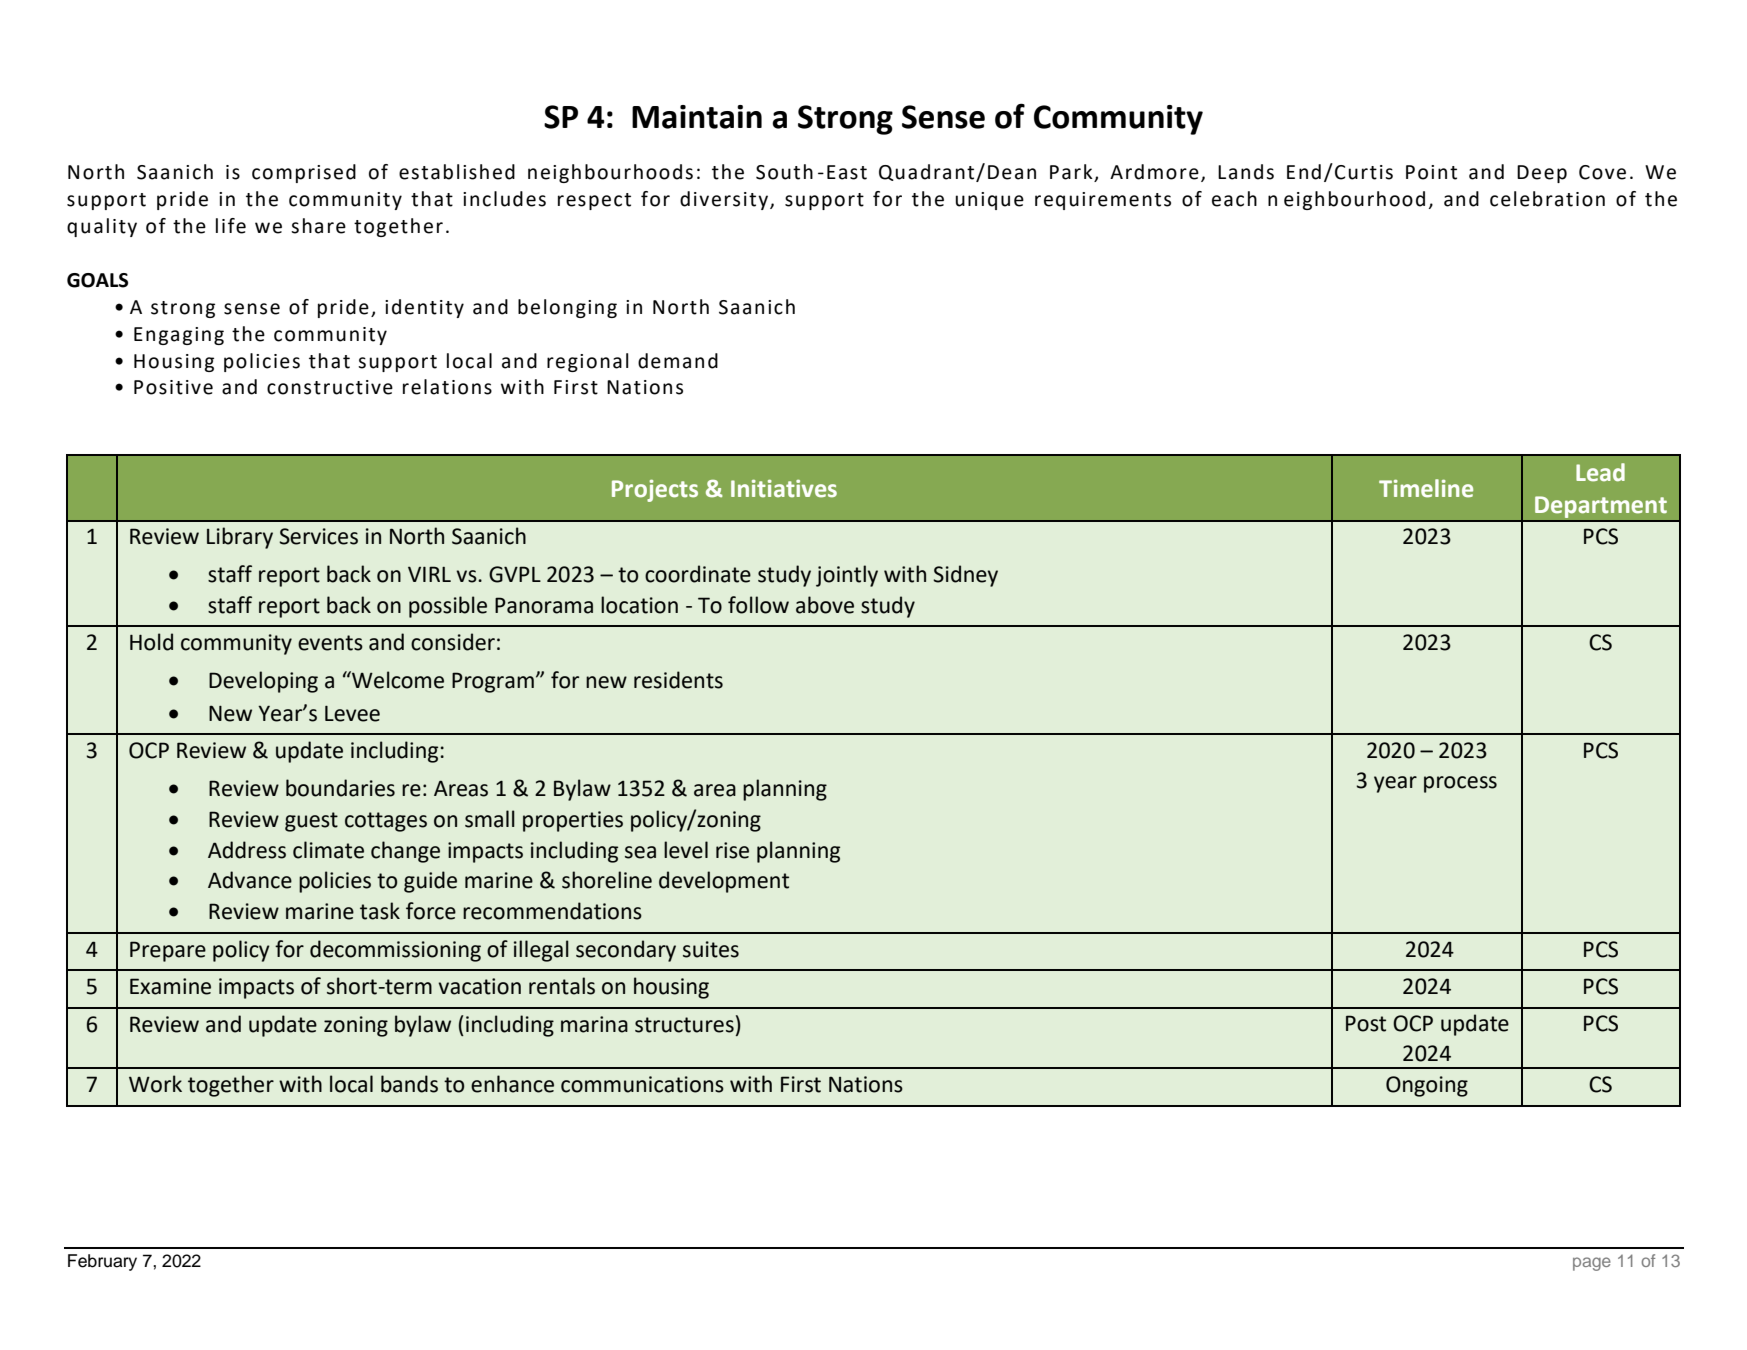  I want to click on process, so click(1460, 784).
